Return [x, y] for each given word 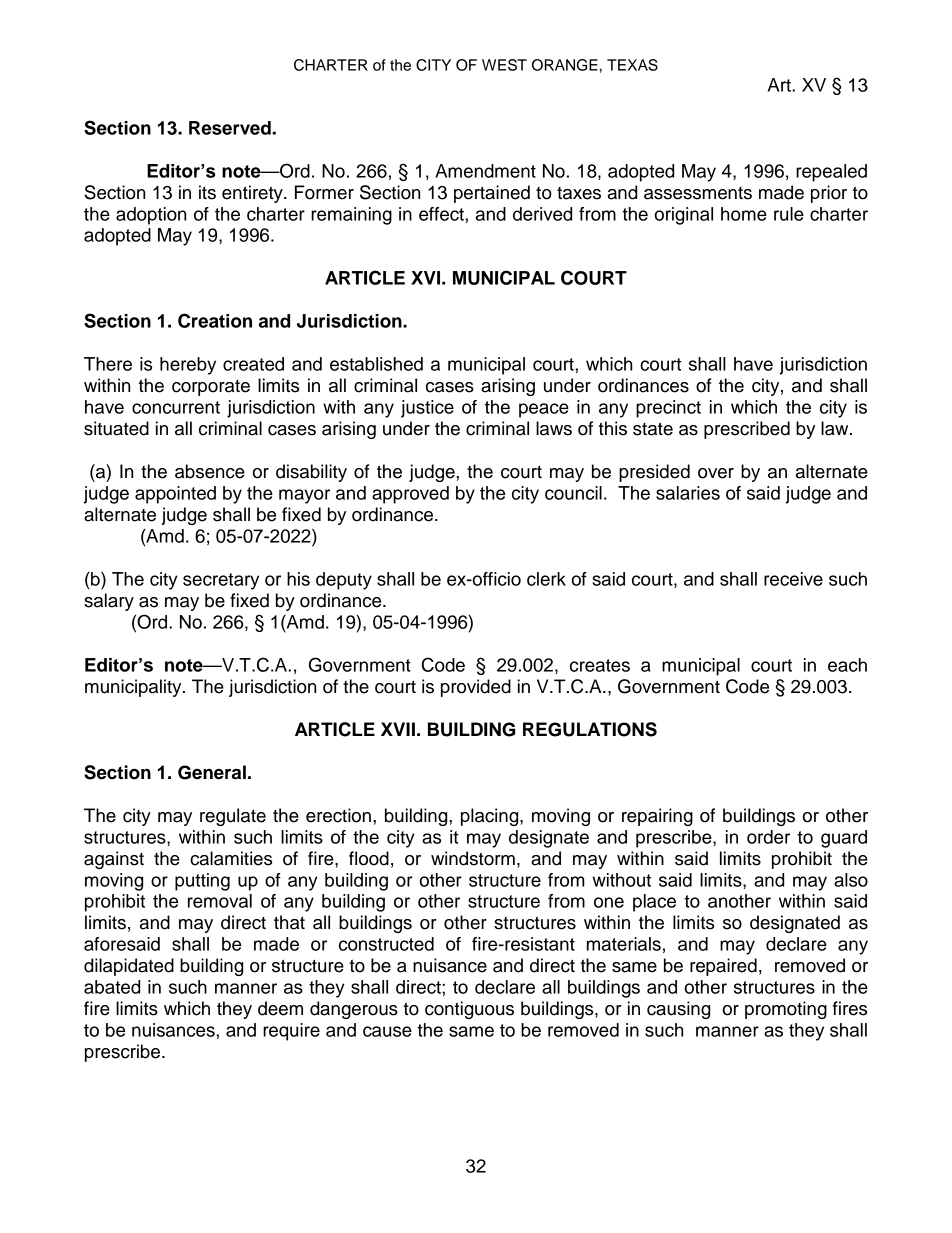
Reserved [230, 128]
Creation [215, 320]
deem [280, 1008]
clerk [546, 579]
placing [491, 817]
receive [793, 579]
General [212, 772]
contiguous [469, 1010]
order [768, 837]
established [376, 364]
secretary [221, 581]
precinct [668, 409]
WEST [504, 65]
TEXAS [632, 65]
